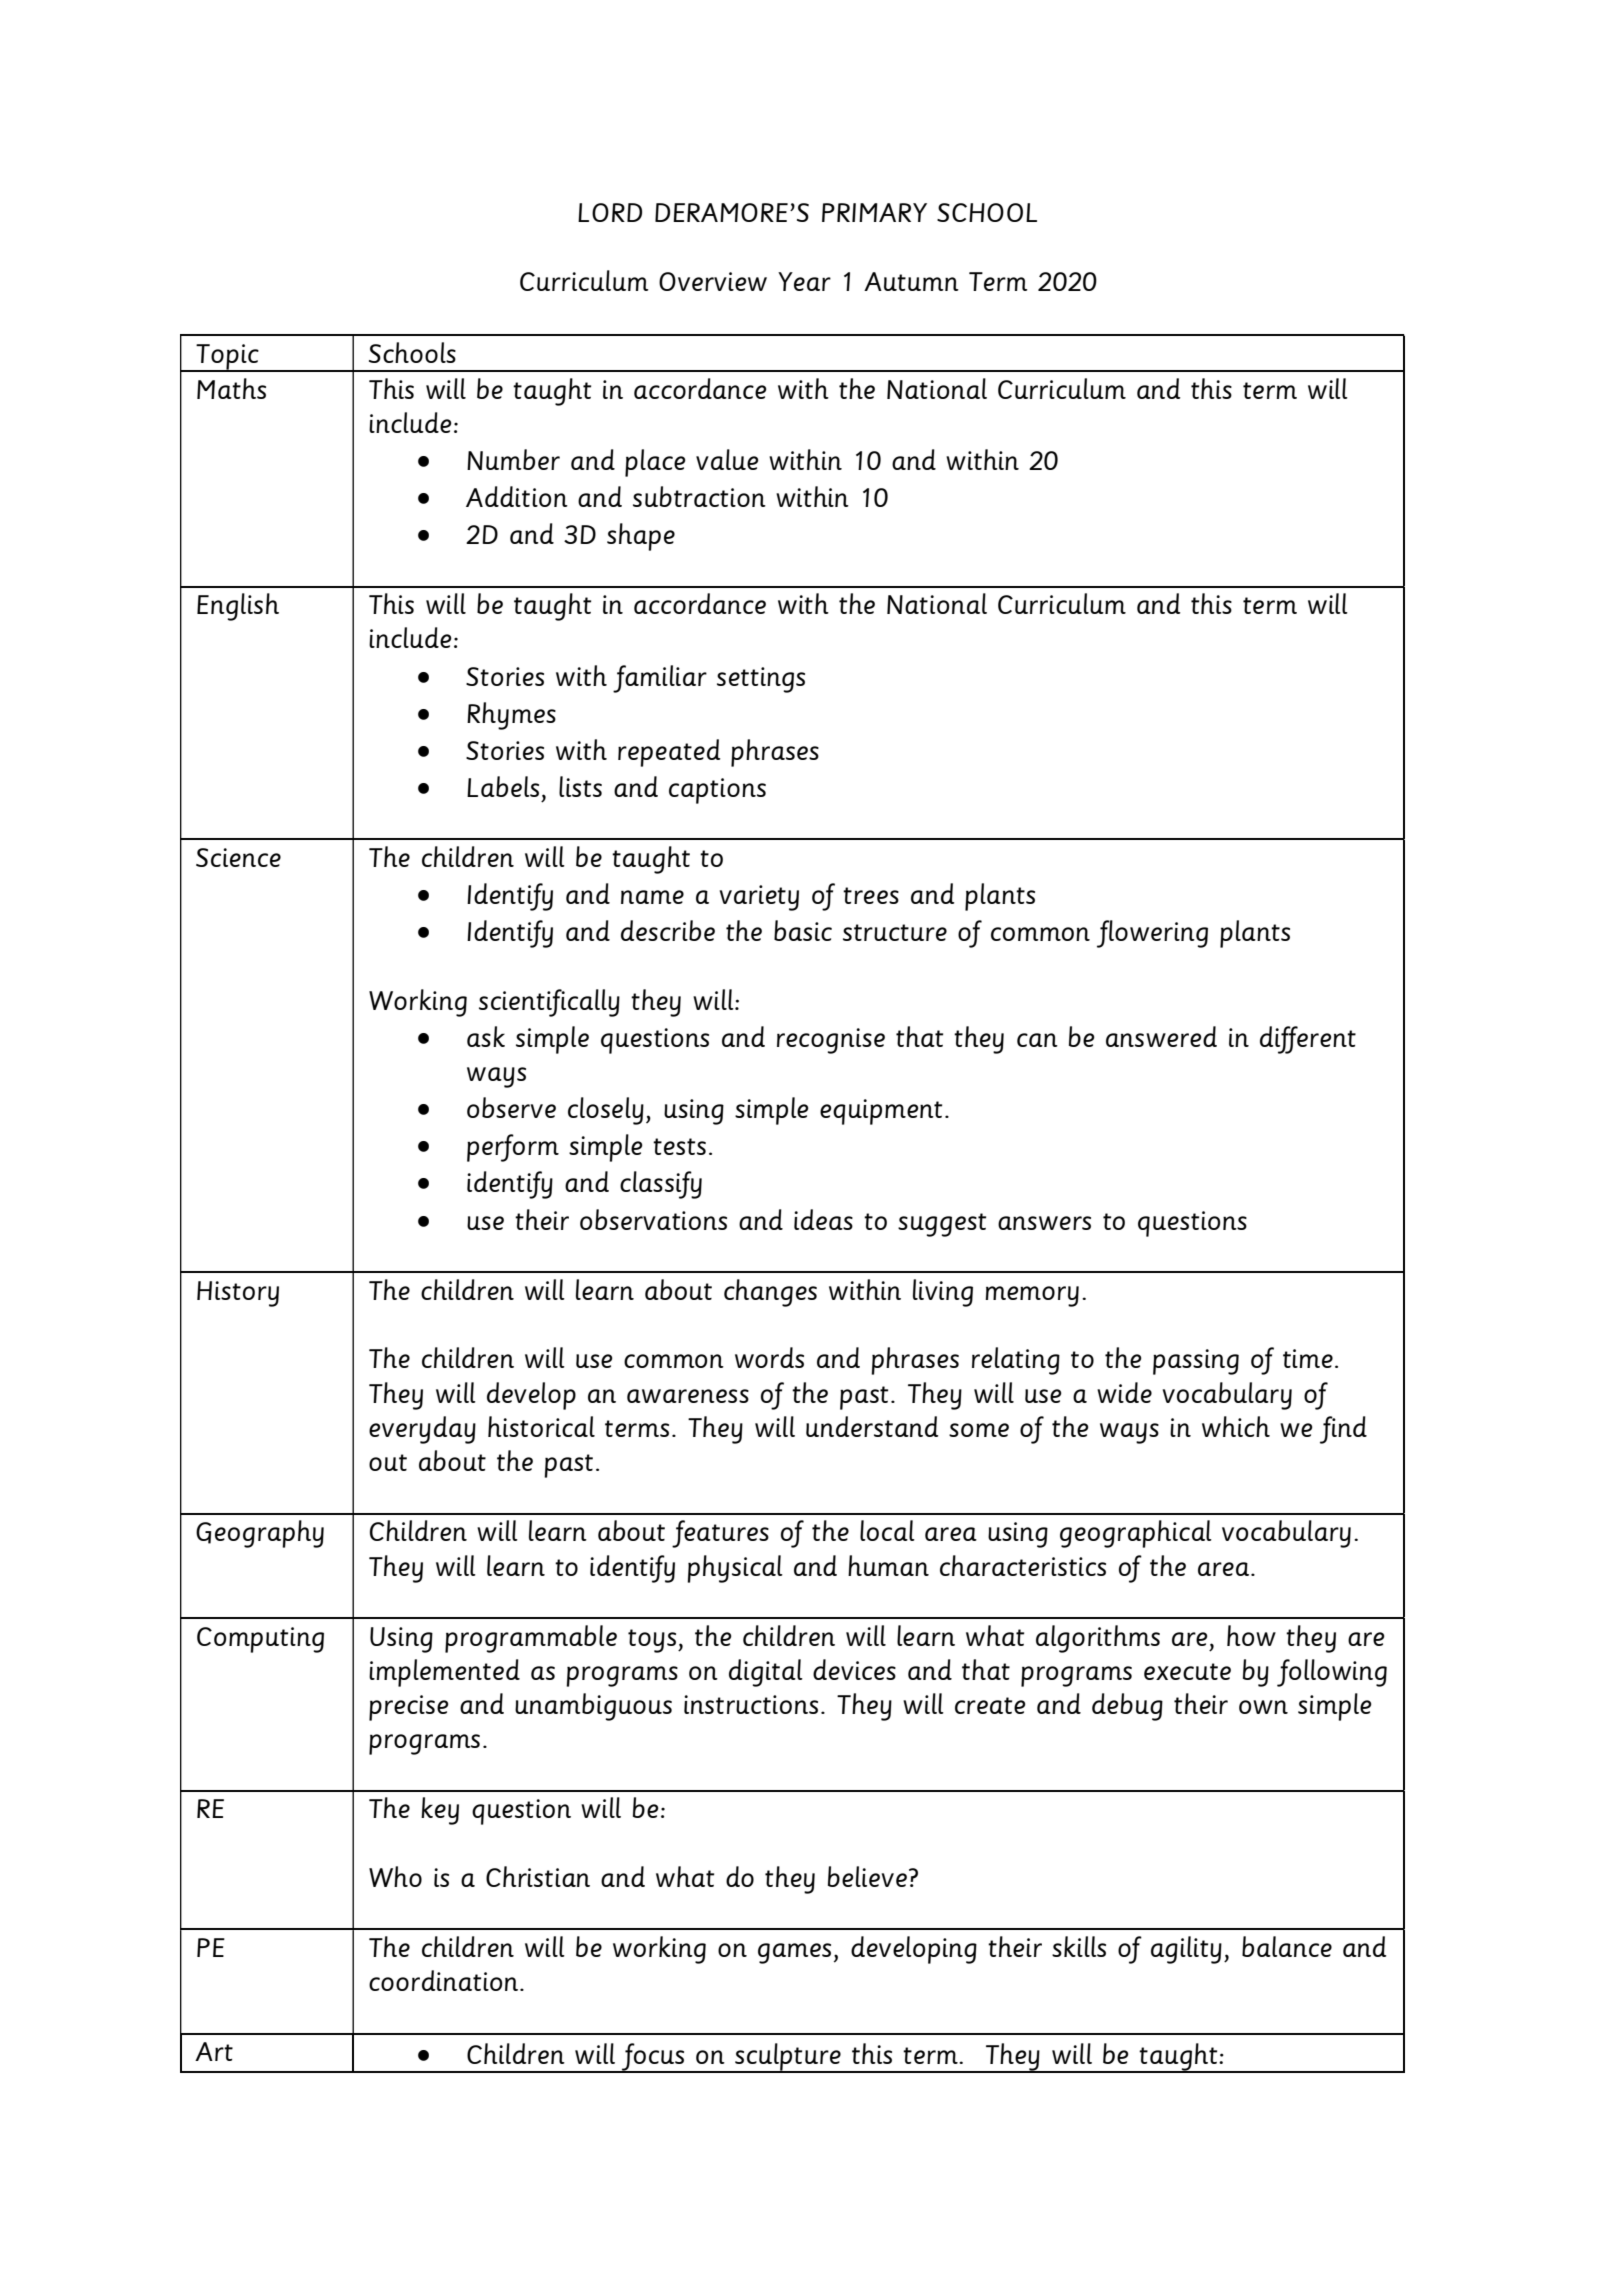 The image size is (1615, 2284). Describe the element at coordinates (804, 281) in the page. I see `Year` at that location.
